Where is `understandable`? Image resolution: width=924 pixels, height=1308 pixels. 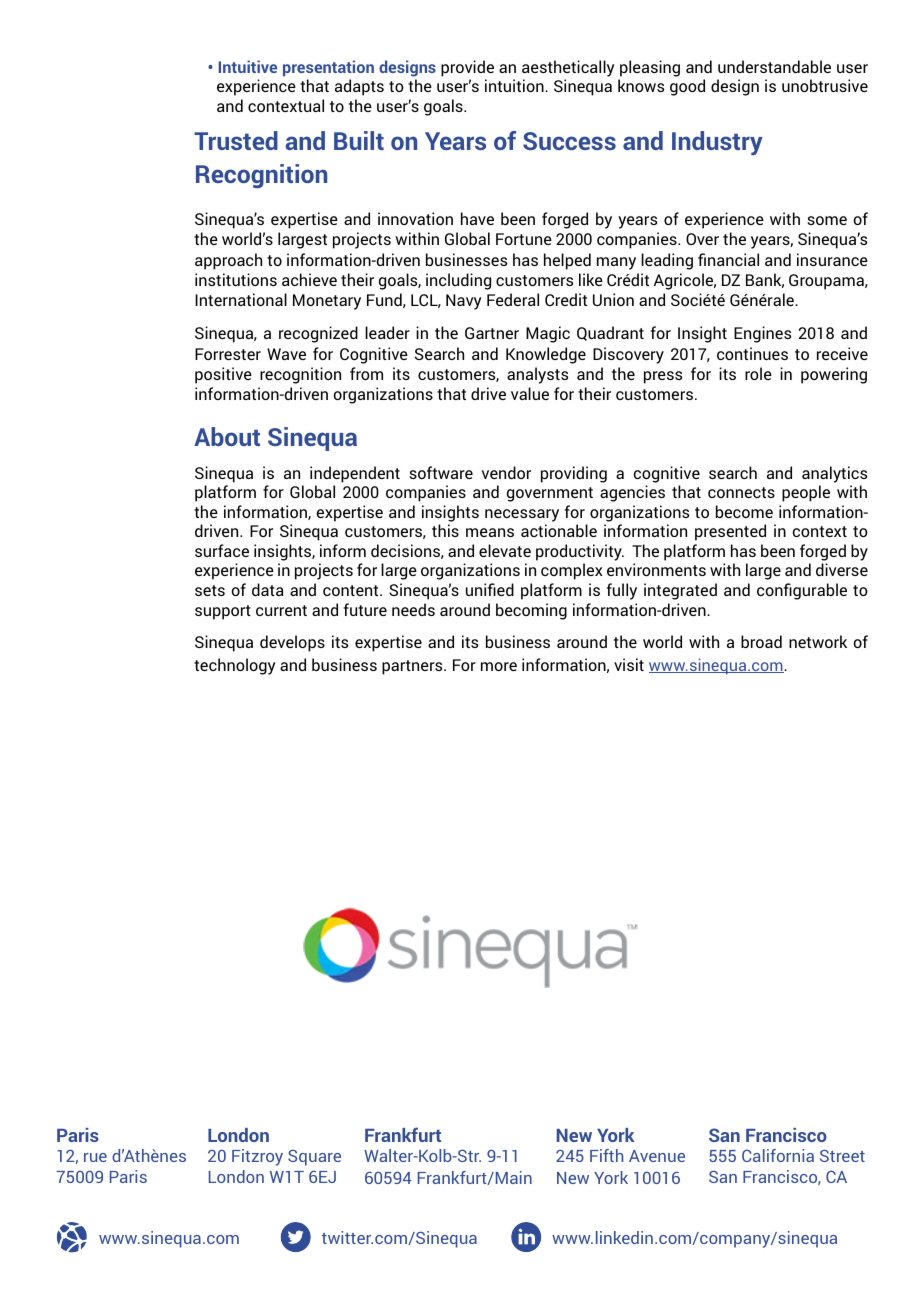
understandable is located at coordinates (774, 66).
